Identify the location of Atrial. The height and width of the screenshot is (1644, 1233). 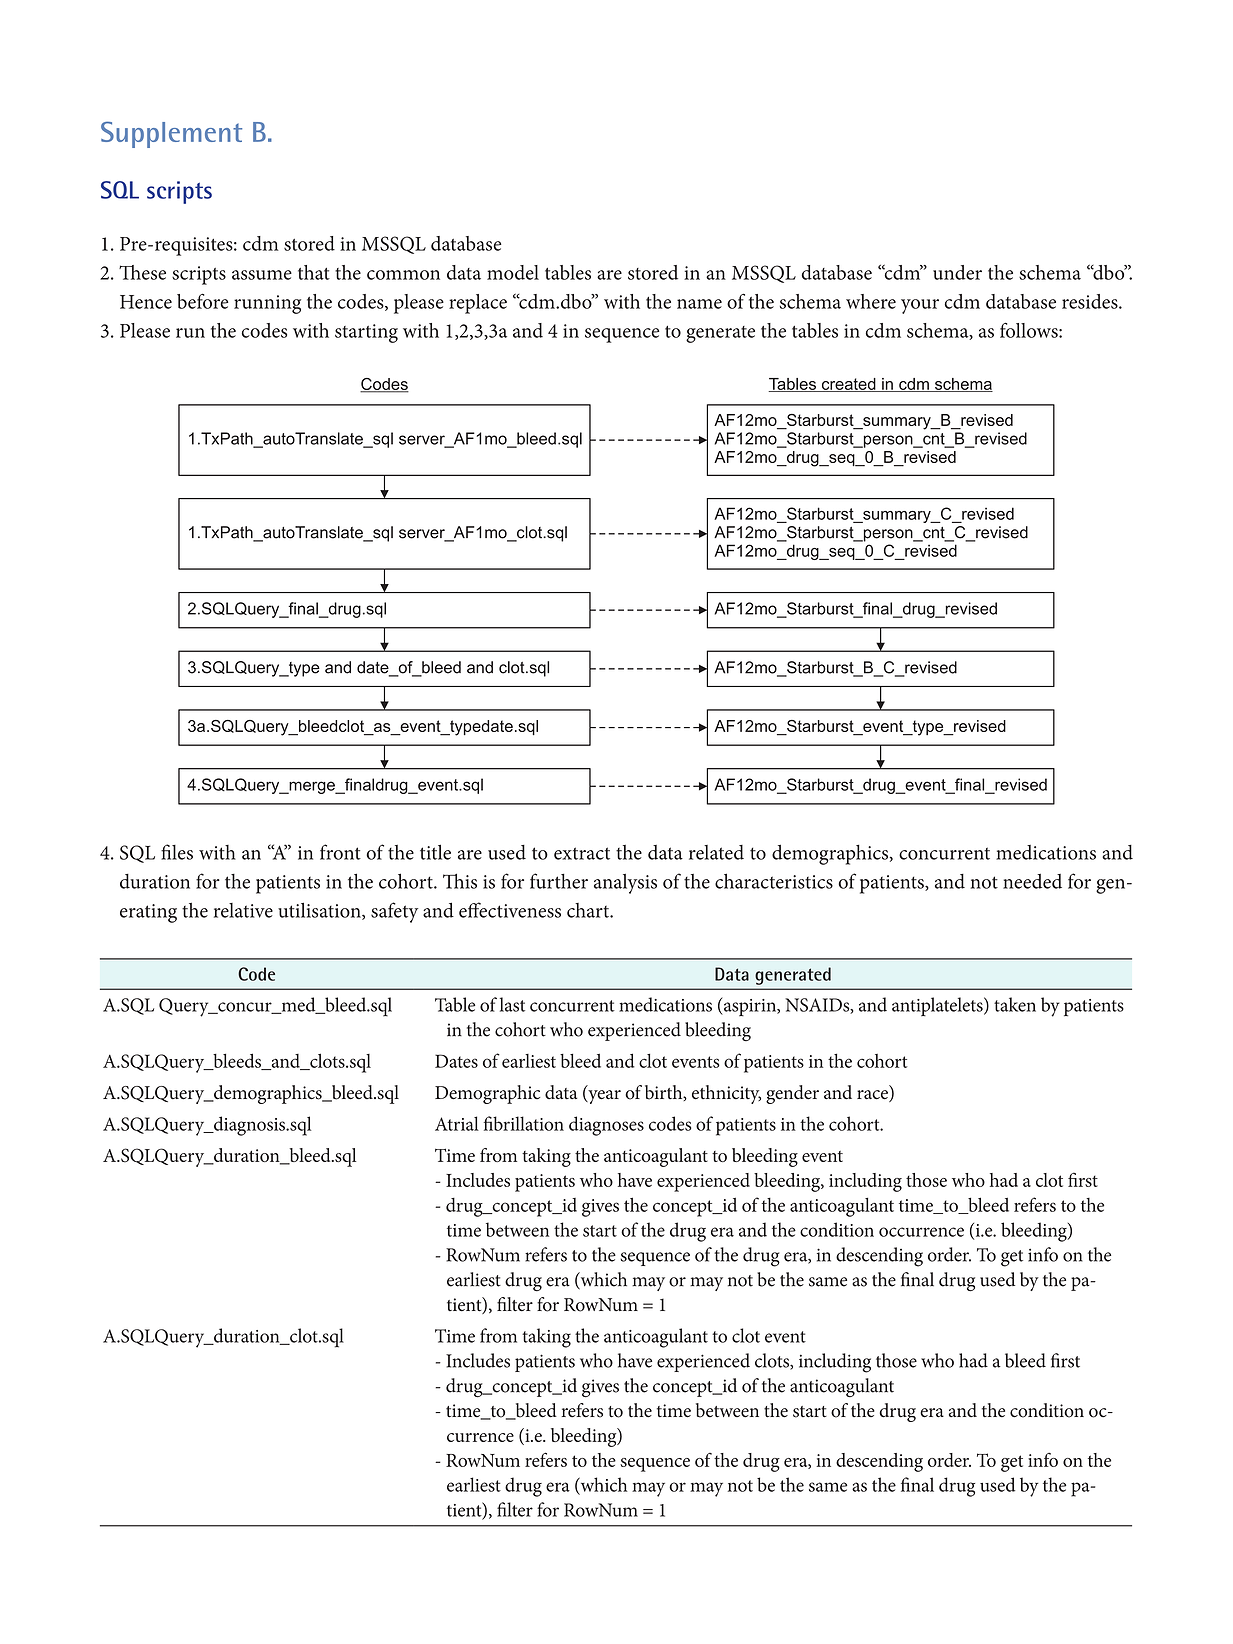
(457, 1123).
